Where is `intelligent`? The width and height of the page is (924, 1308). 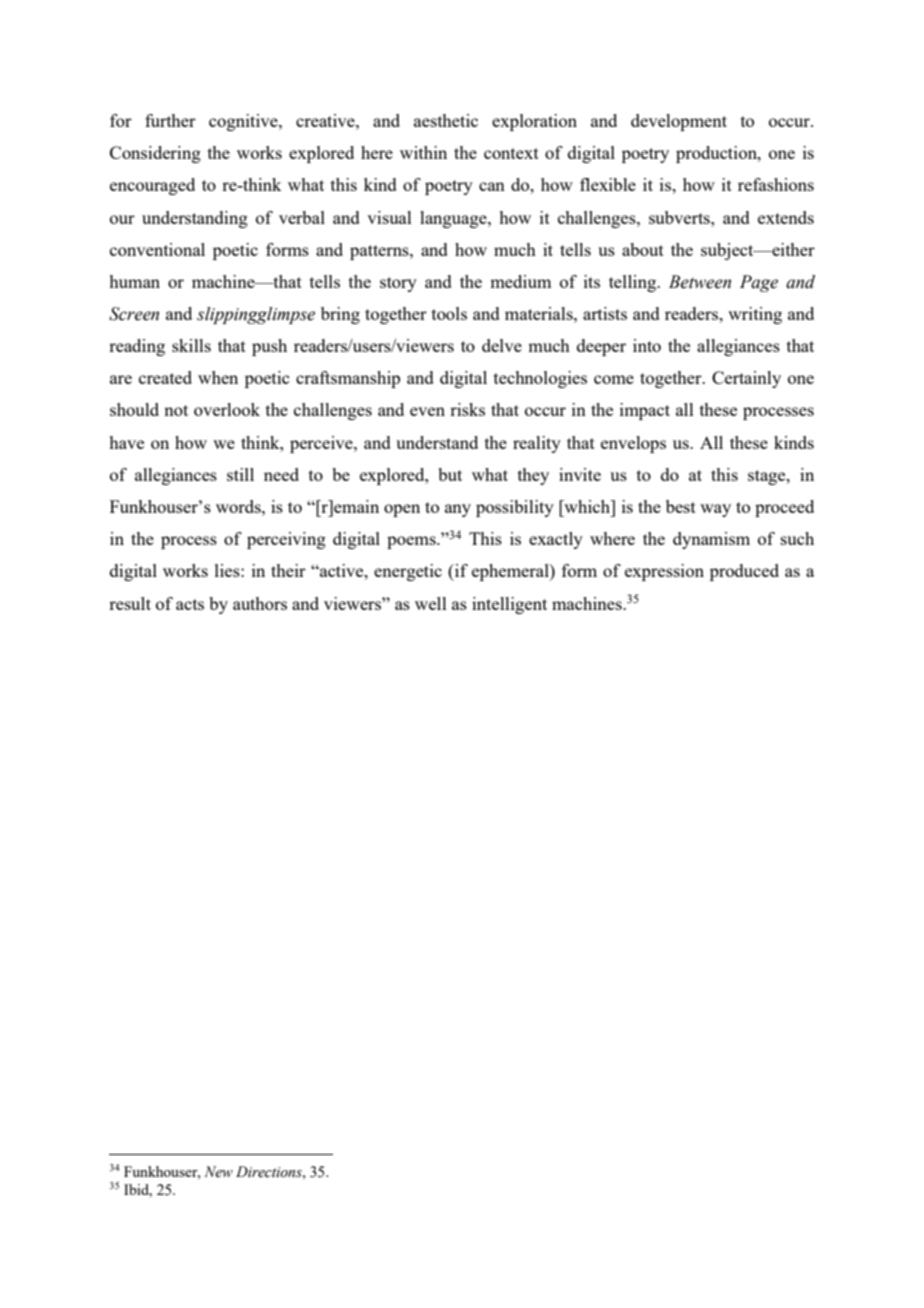 intelligent is located at coordinates (509, 605).
